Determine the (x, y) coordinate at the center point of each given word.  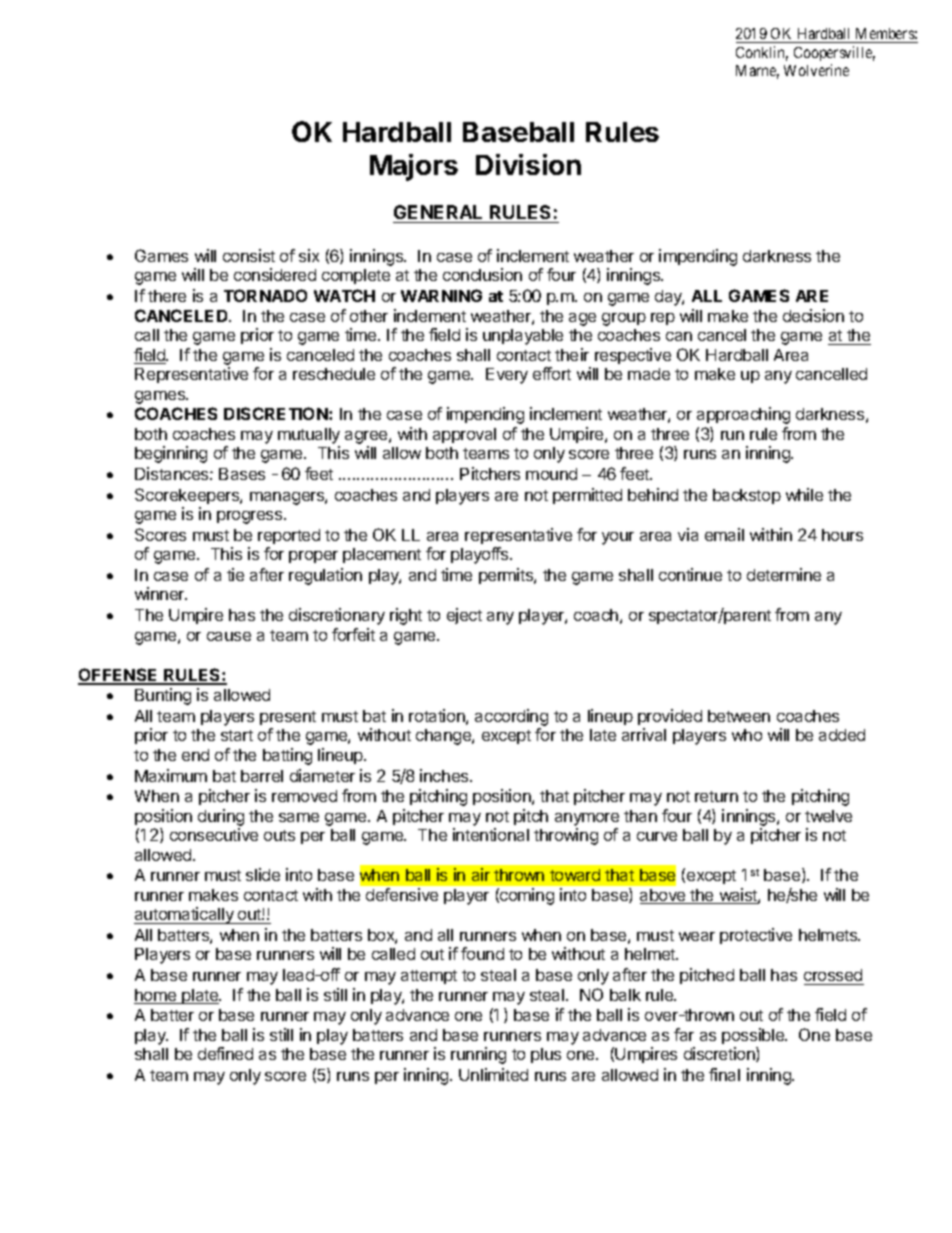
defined (225, 1053)
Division (528, 164)
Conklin (762, 53)
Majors (414, 167)
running (478, 1055)
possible (754, 1036)
